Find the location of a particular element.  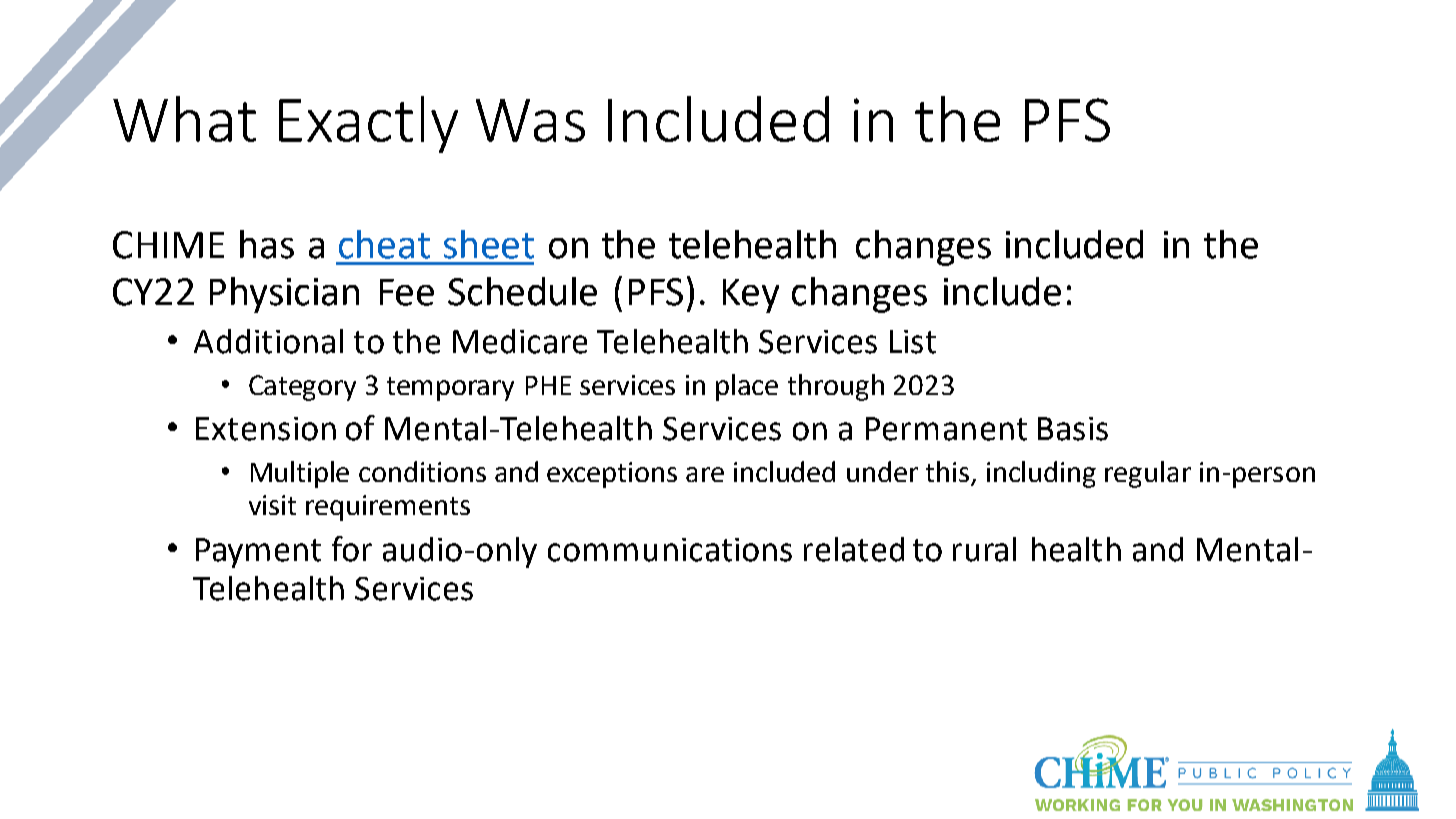

List is located at coordinates (913, 342).
